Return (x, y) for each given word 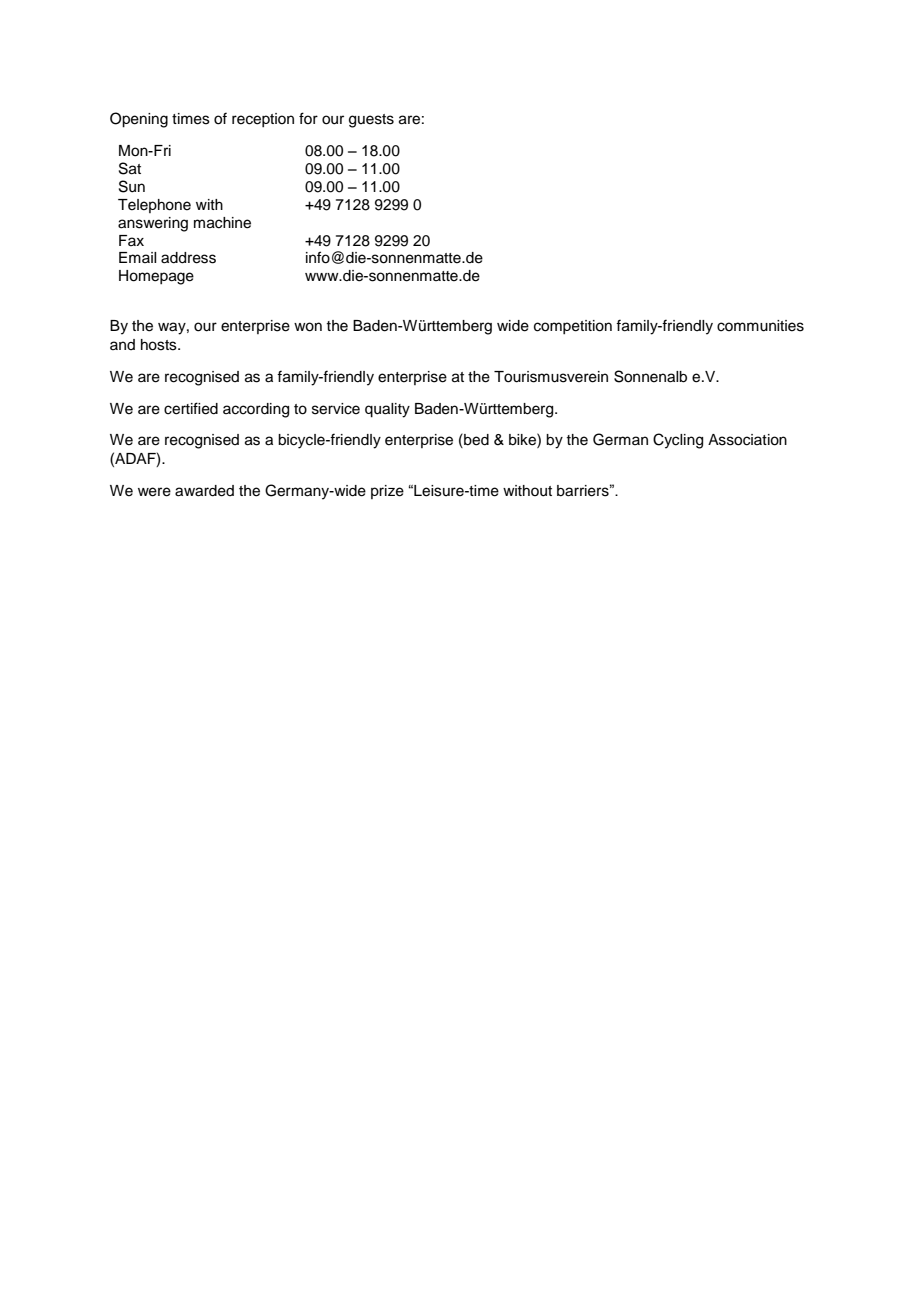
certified (191, 408)
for (308, 118)
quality (387, 410)
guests (371, 121)
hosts (160, 345)
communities (760, 326)
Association (747, 440)
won (308, 327)
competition (573, 327)
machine (222, 223)
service (336, 409)
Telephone (154, 206)
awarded (204, 491)
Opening (139, 120)
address (188, 258)
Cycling (678, 441)
